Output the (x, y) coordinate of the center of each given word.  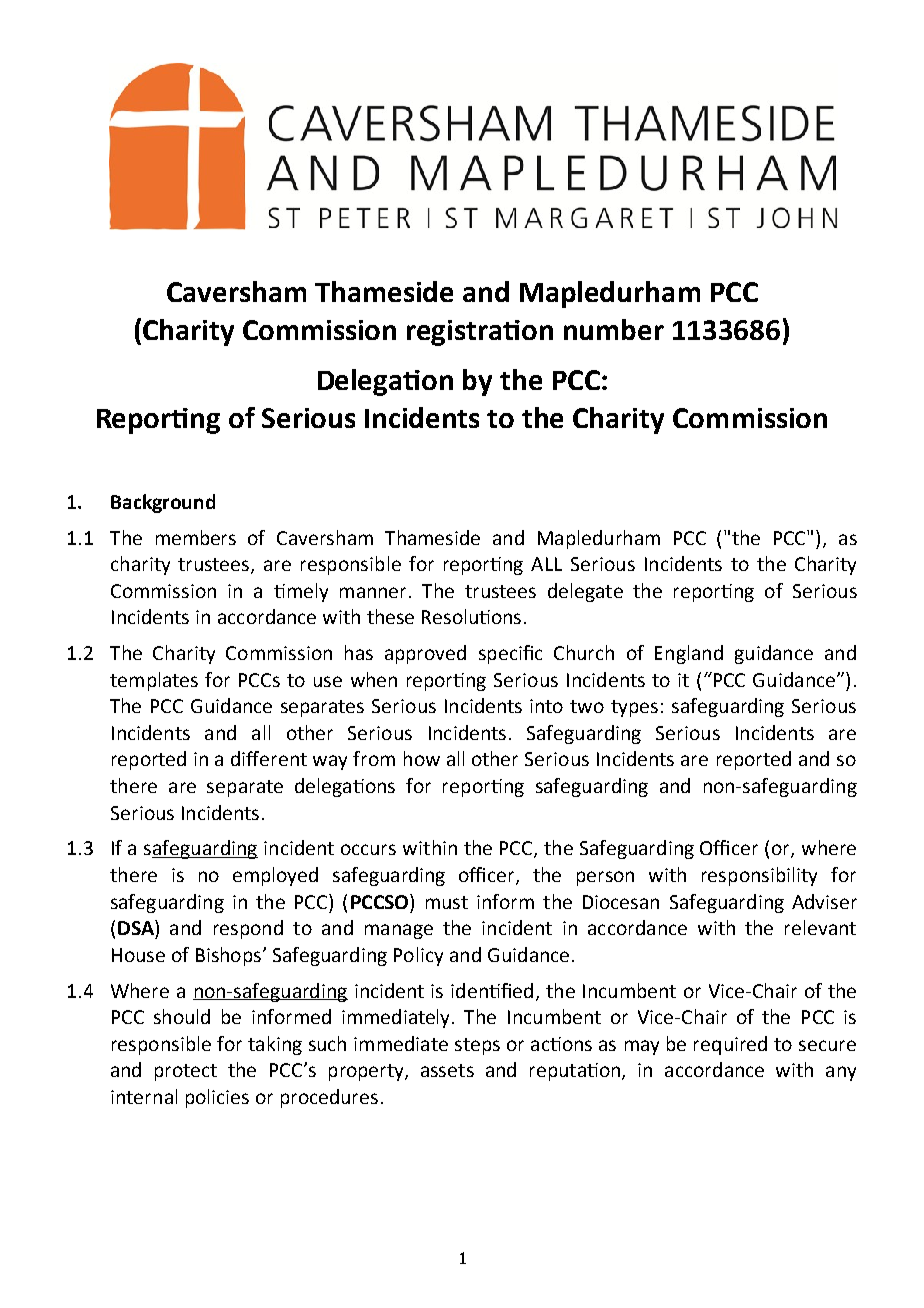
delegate (585, 592)
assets (447, 1070)
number (614, 329)
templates (154, 681)
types (634, 708)
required (730, 1045)
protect (186, 1072)
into (546, 706)
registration (480, 333)
